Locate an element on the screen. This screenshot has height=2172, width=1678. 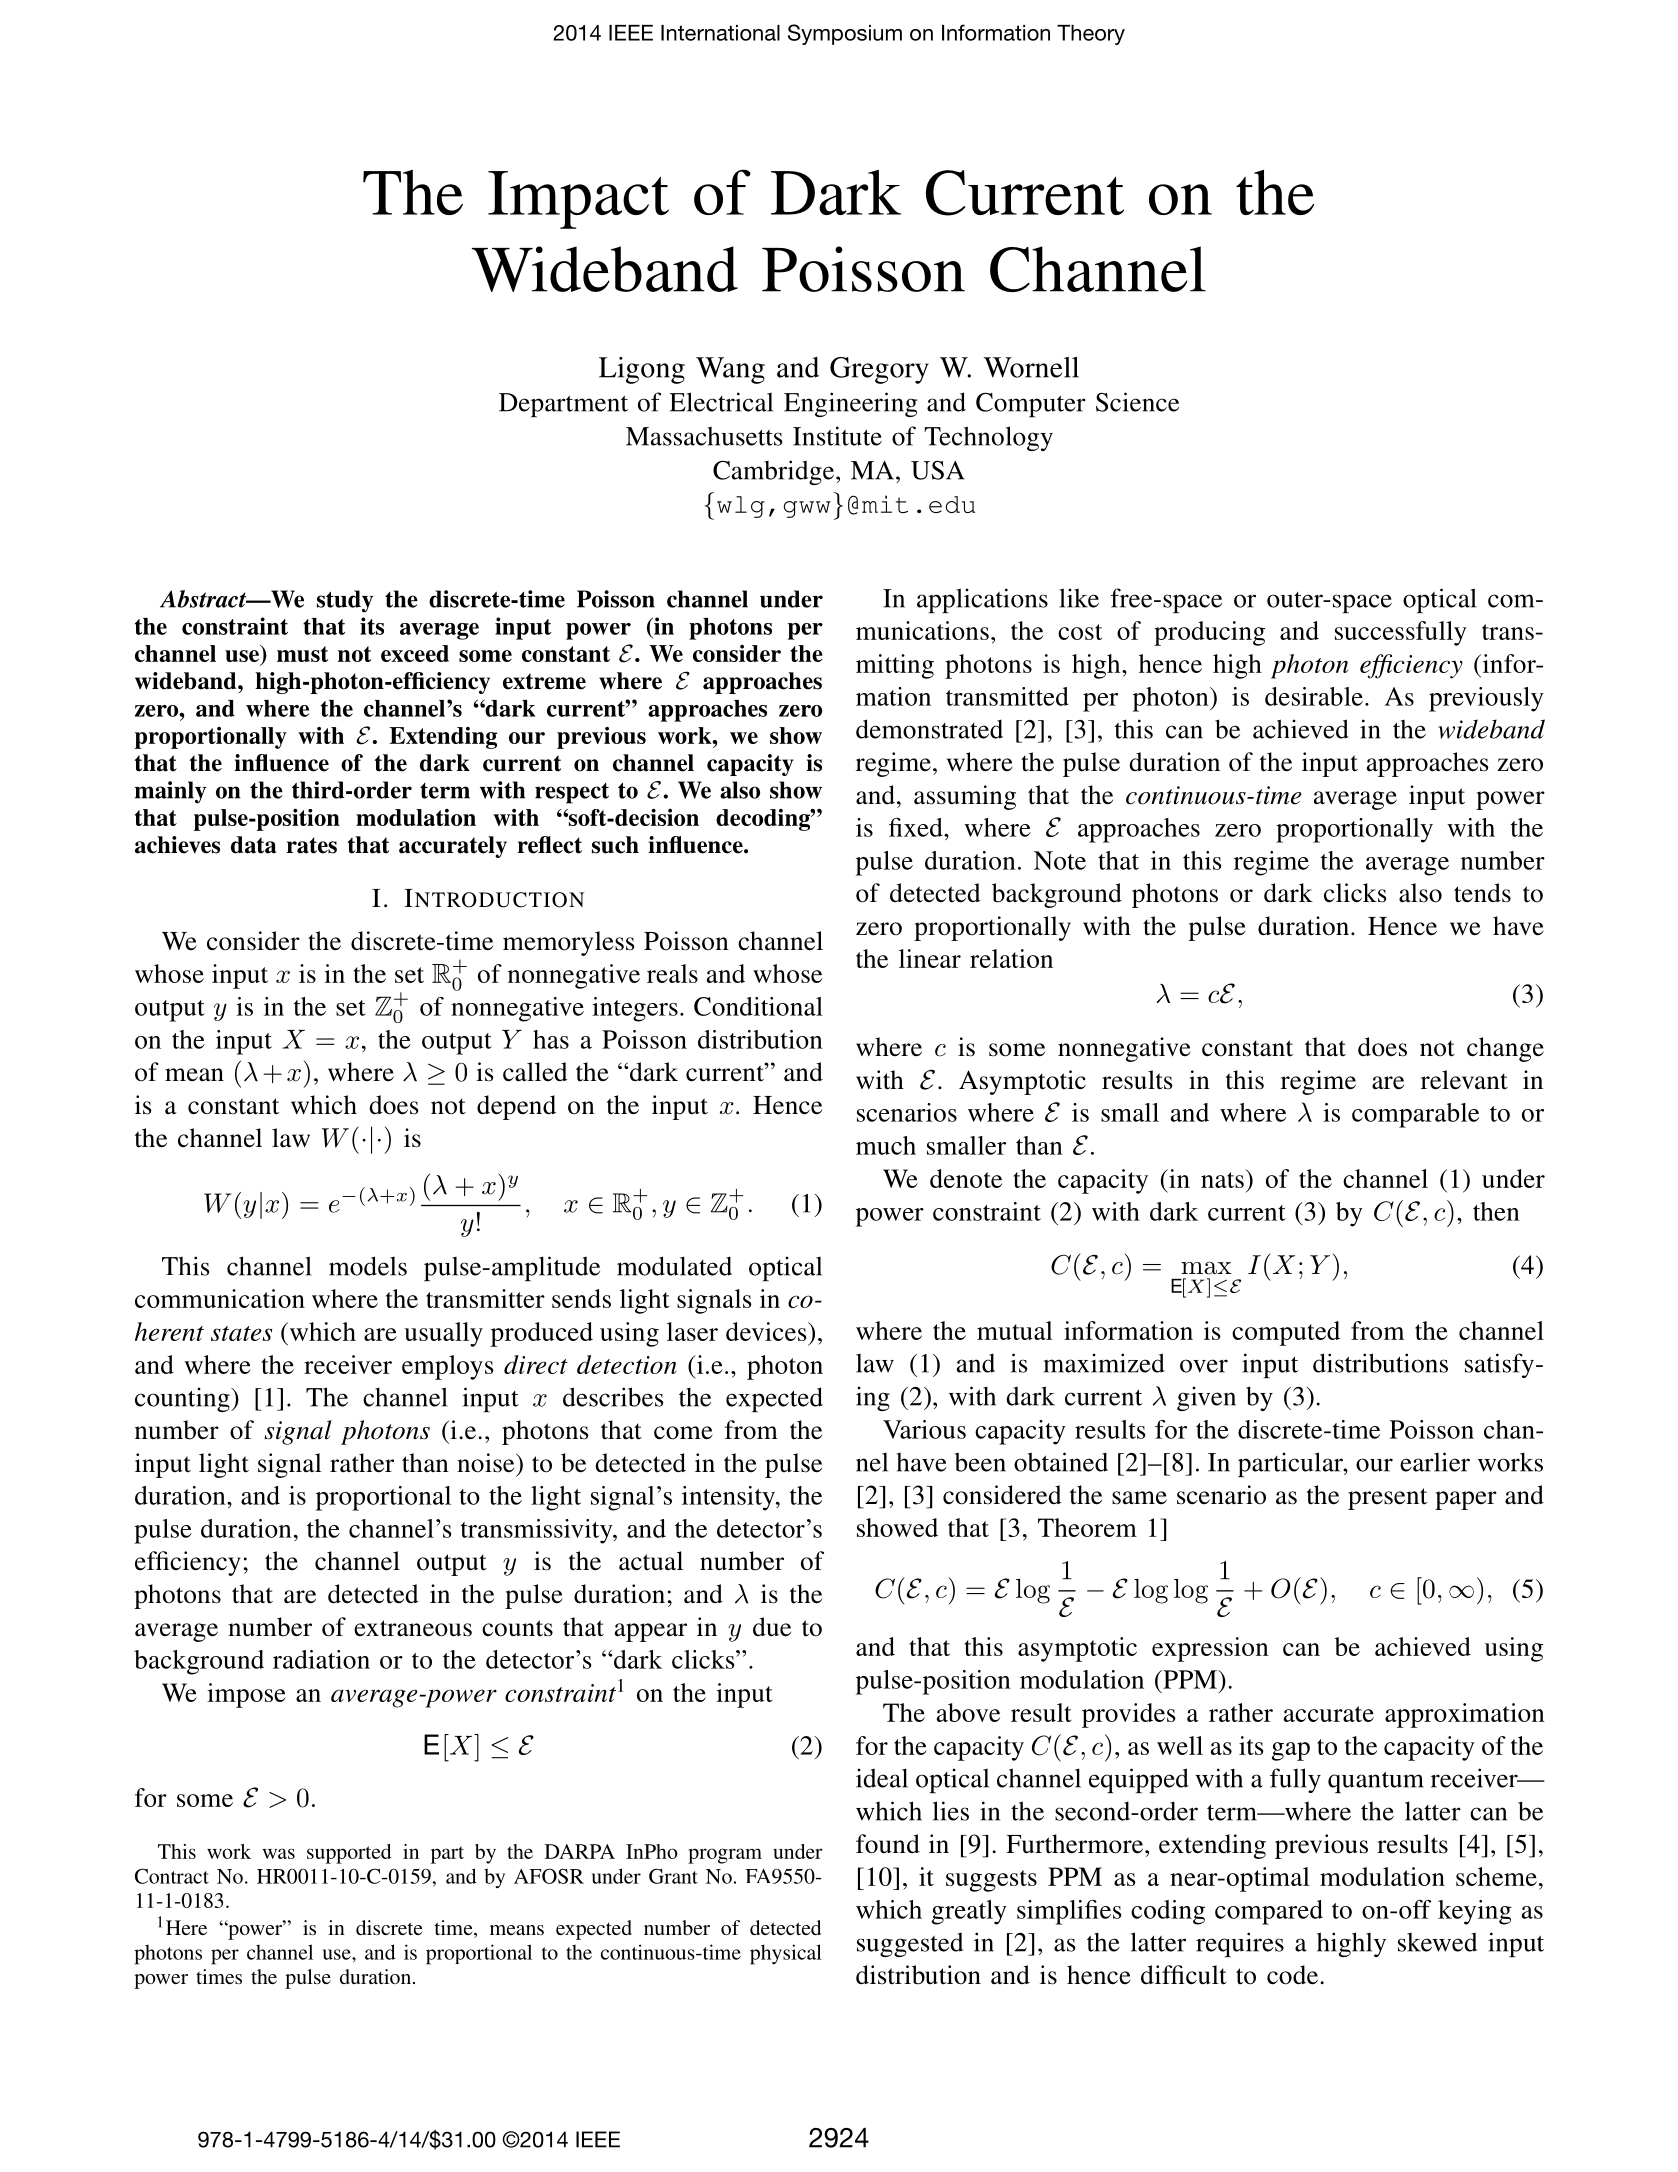
supported is located at coordinates (349, 1854).
